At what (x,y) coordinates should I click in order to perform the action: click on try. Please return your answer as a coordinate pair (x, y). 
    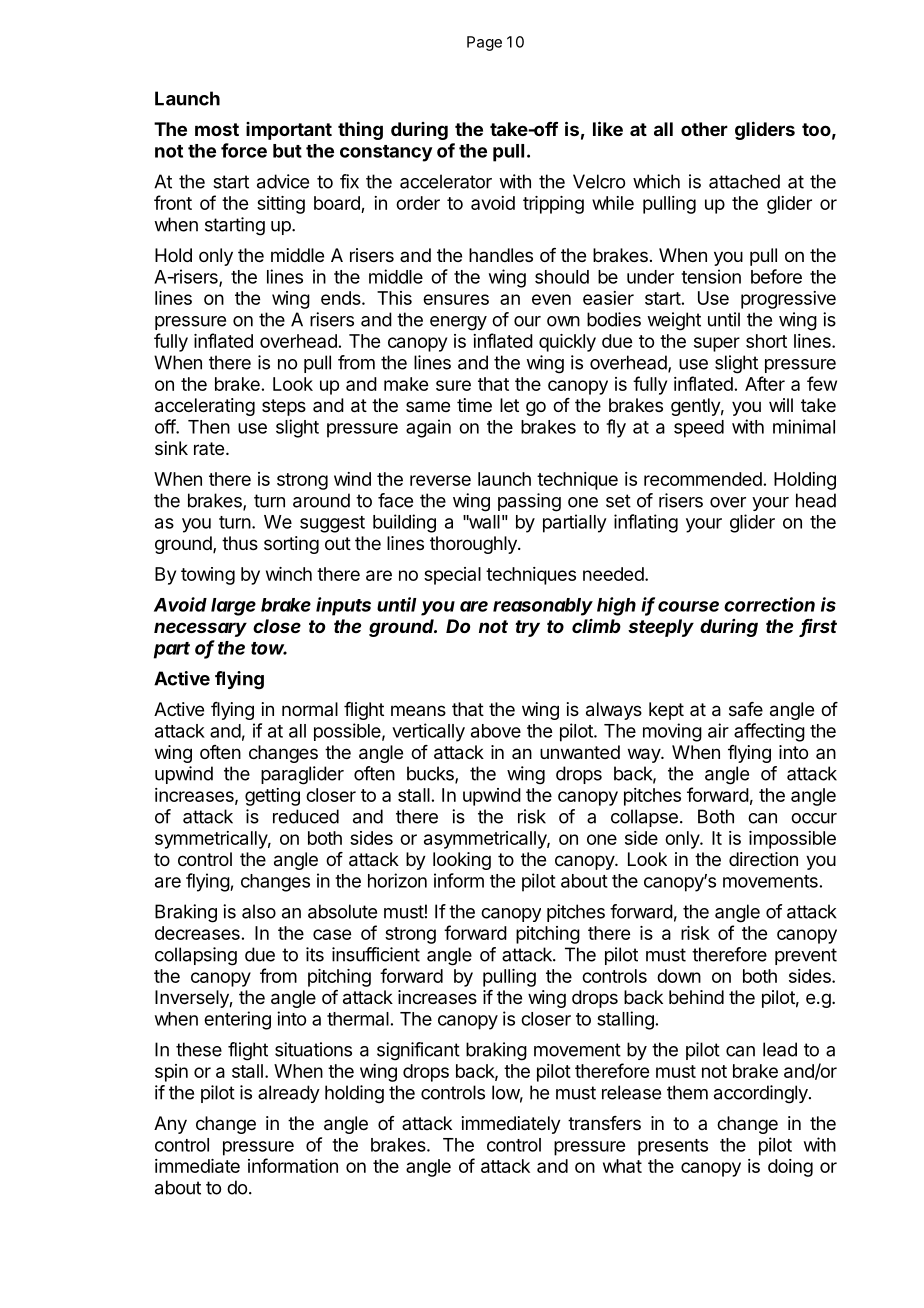
    Looking at the image, I should click on (527, 628).
